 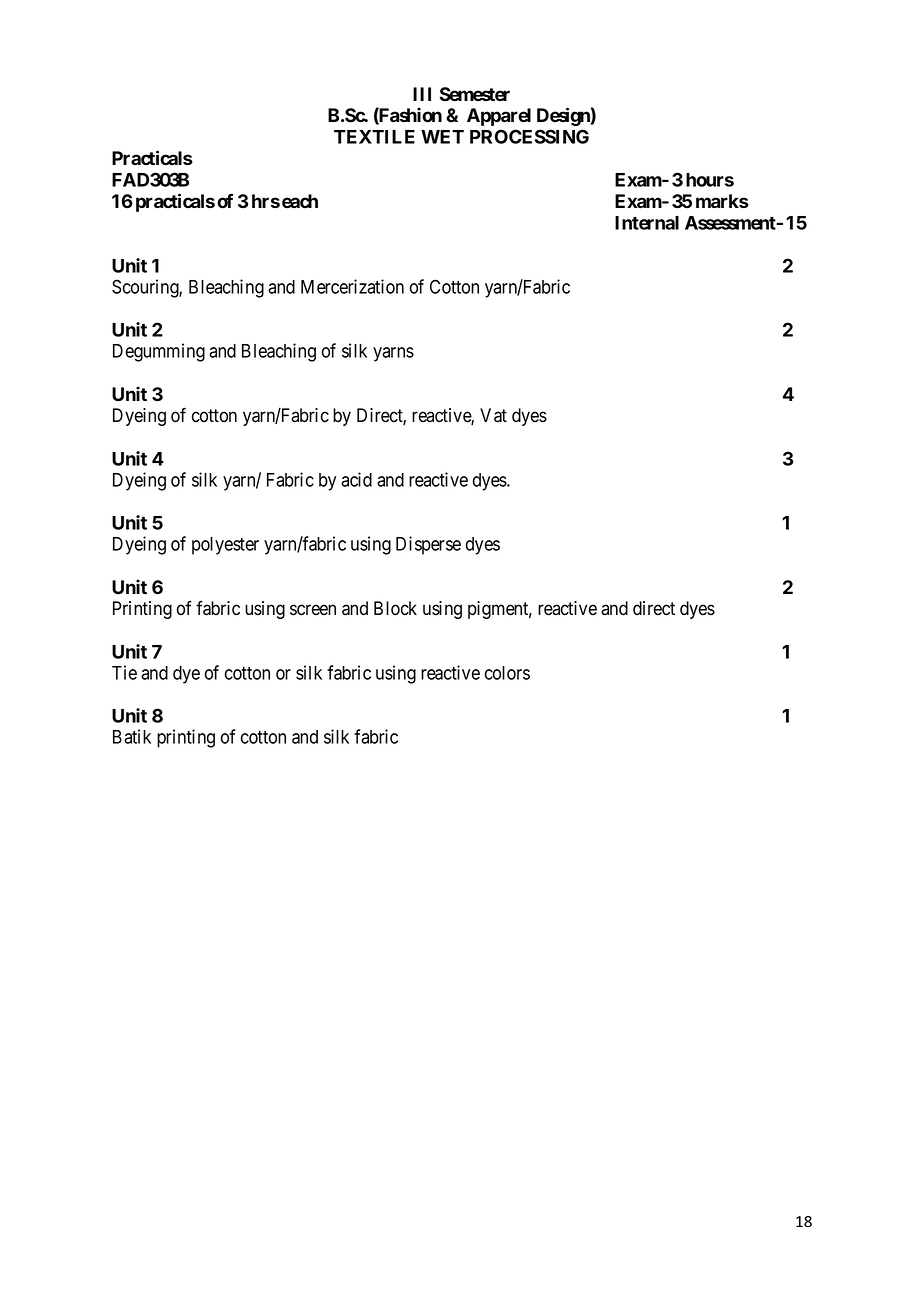 I want to click on Degumming, so click(x=159, y=352).
